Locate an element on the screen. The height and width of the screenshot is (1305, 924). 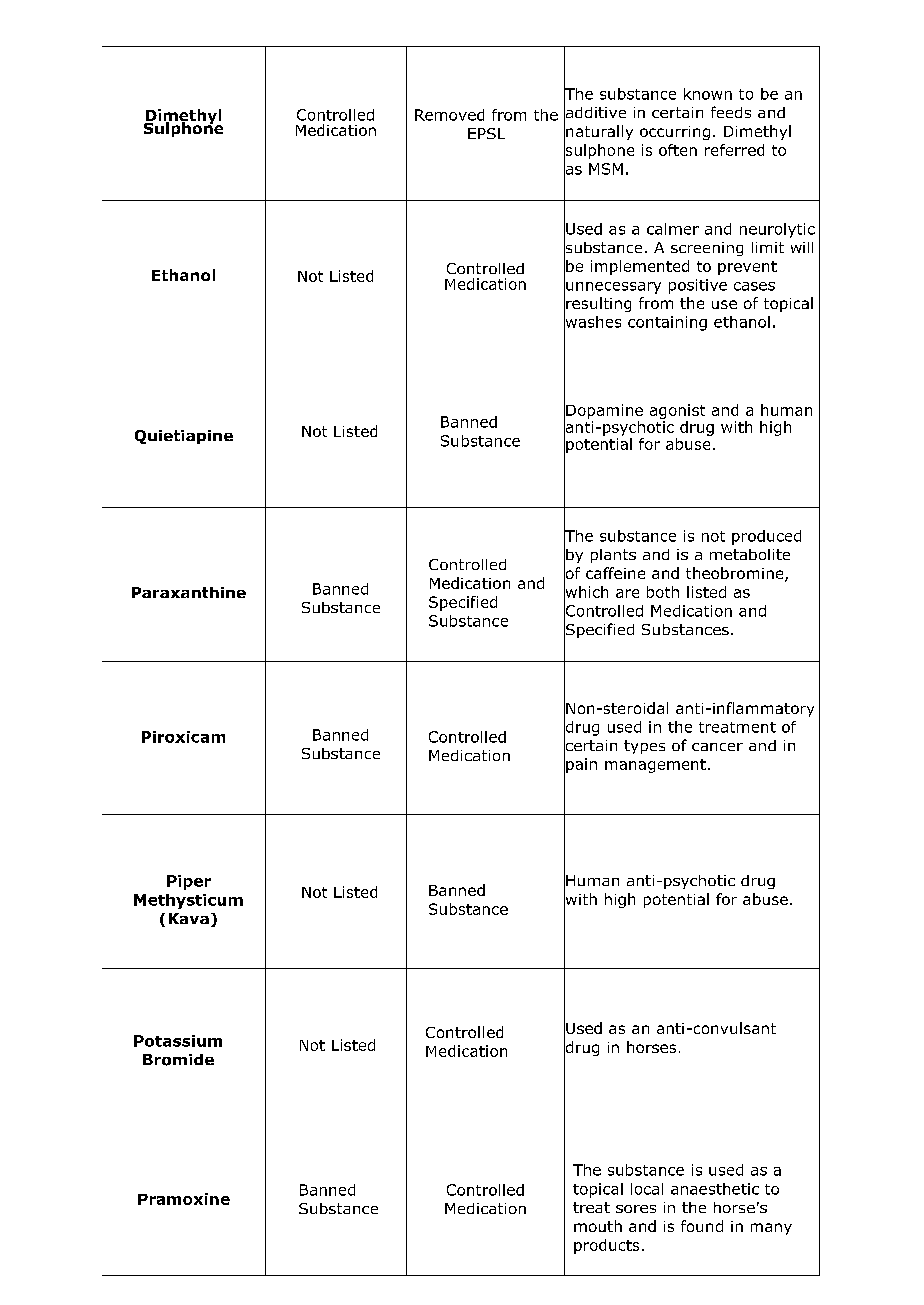
produced is located at coordinates (766, 537).
